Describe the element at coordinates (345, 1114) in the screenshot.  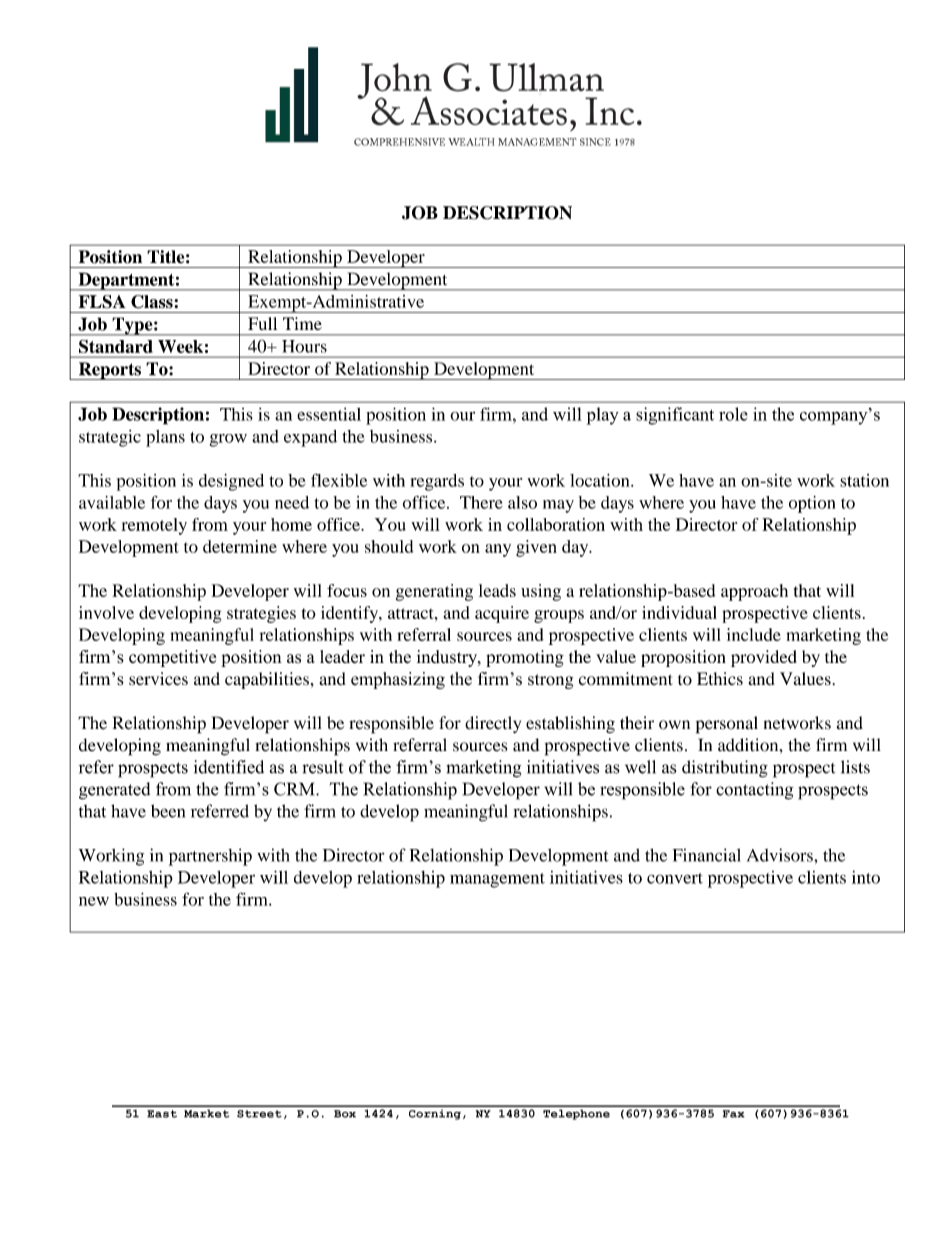
I see `Box` at that location.
